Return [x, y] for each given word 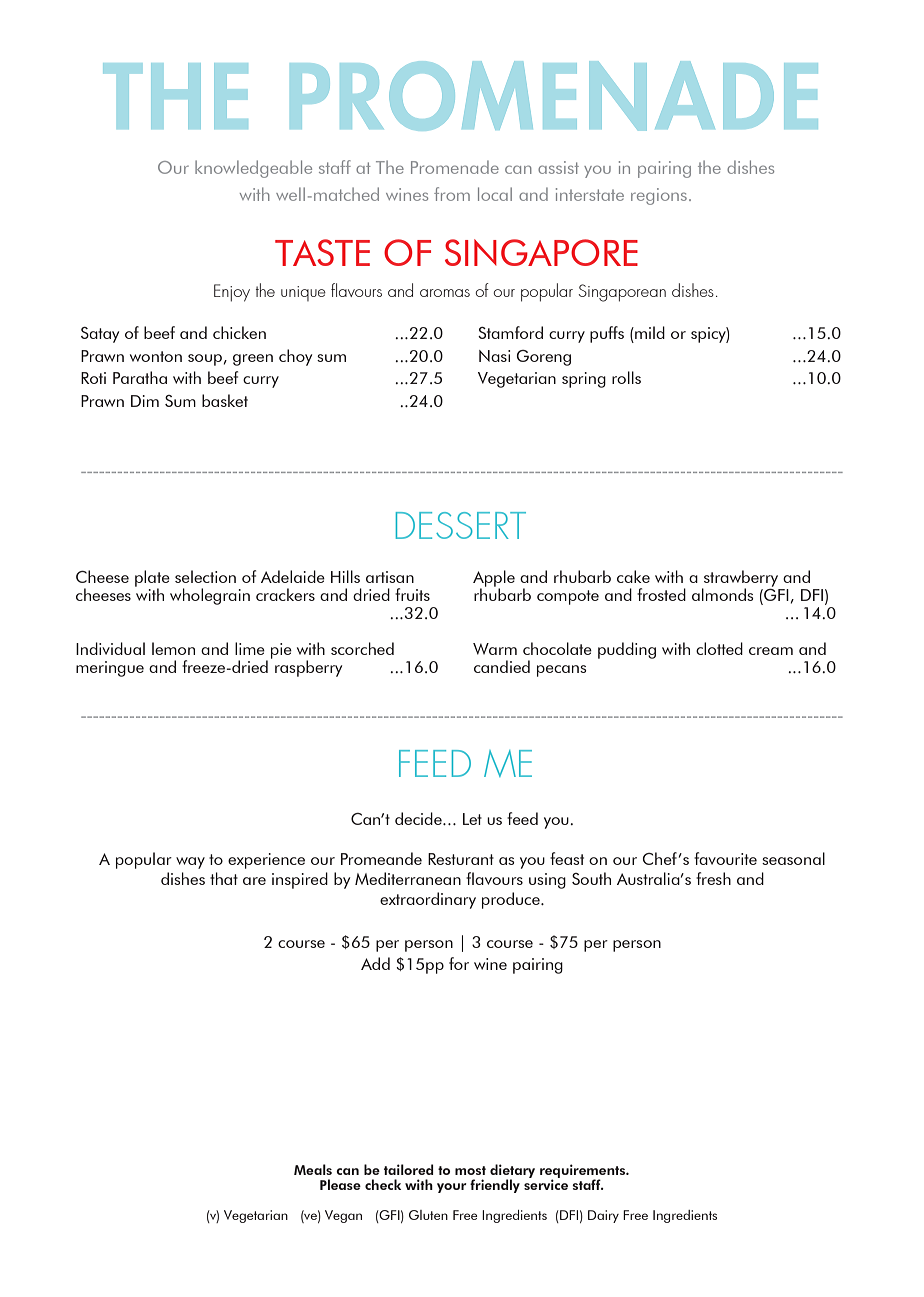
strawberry [740, 579]
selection [205, 576]
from [452, 194]
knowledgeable [253, 169]
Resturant [461, 859]
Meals [313, 1169]
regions [659, 196]
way [190, 863]
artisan [390, 577]
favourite [725, 858]
